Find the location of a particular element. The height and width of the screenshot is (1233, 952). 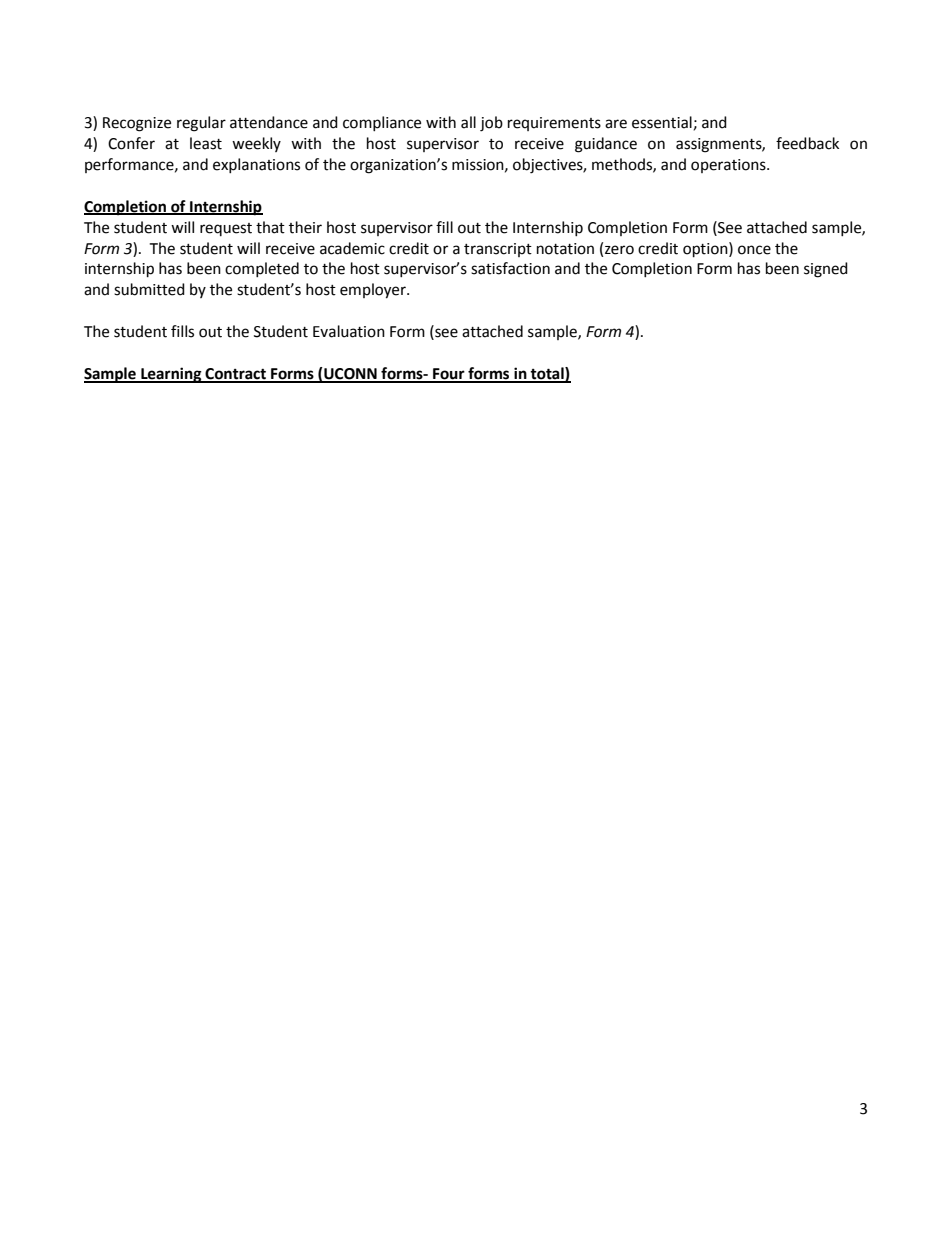

essential is located at coordinates (662, 122).
